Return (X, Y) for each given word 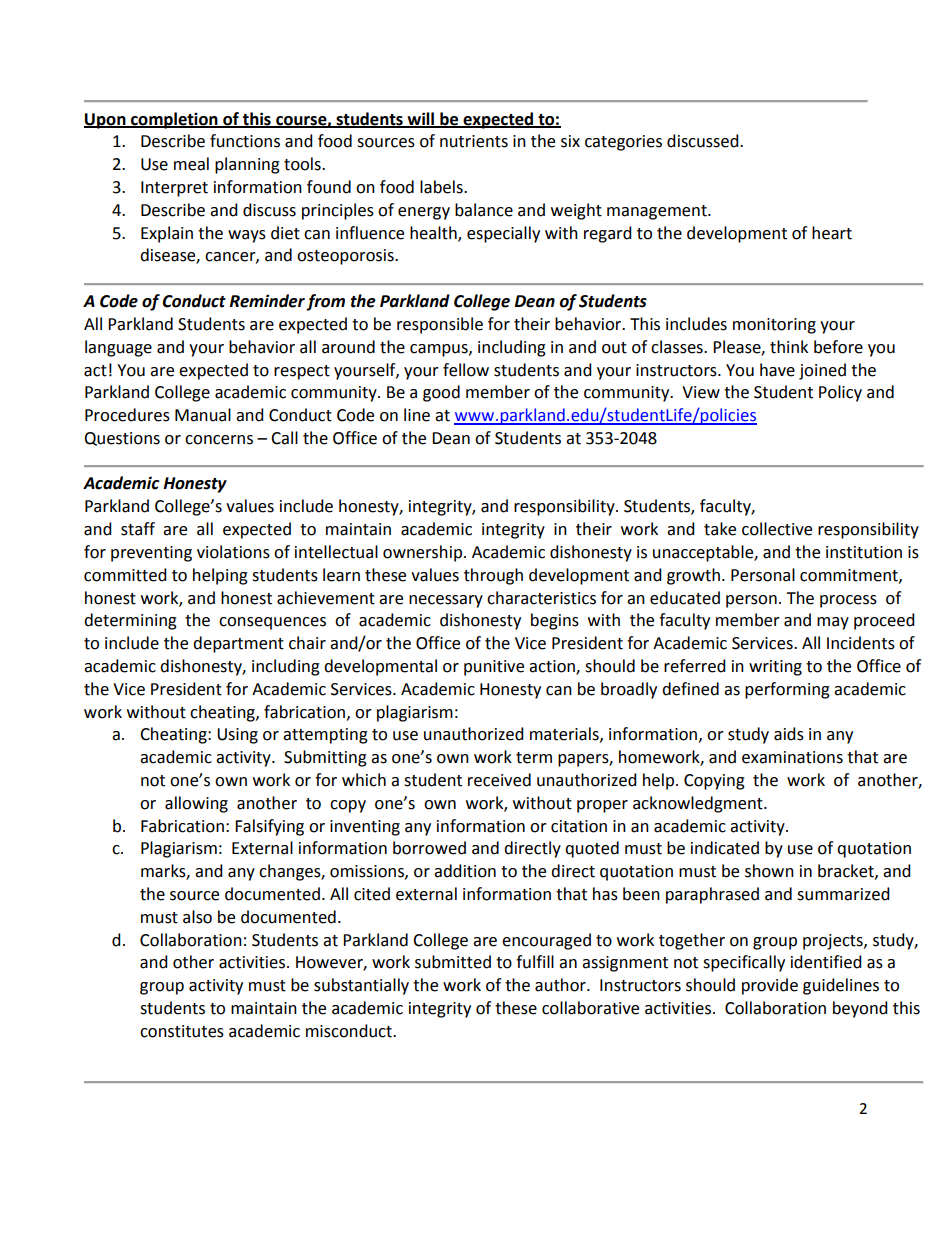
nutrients (474, 141)
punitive (494, 668)
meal (191, 164)
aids (789, 734)
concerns (219, 440)
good (441, 393)
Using (237, 736)
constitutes (182, 1031)
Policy (840, 393)
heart (832, 233)
